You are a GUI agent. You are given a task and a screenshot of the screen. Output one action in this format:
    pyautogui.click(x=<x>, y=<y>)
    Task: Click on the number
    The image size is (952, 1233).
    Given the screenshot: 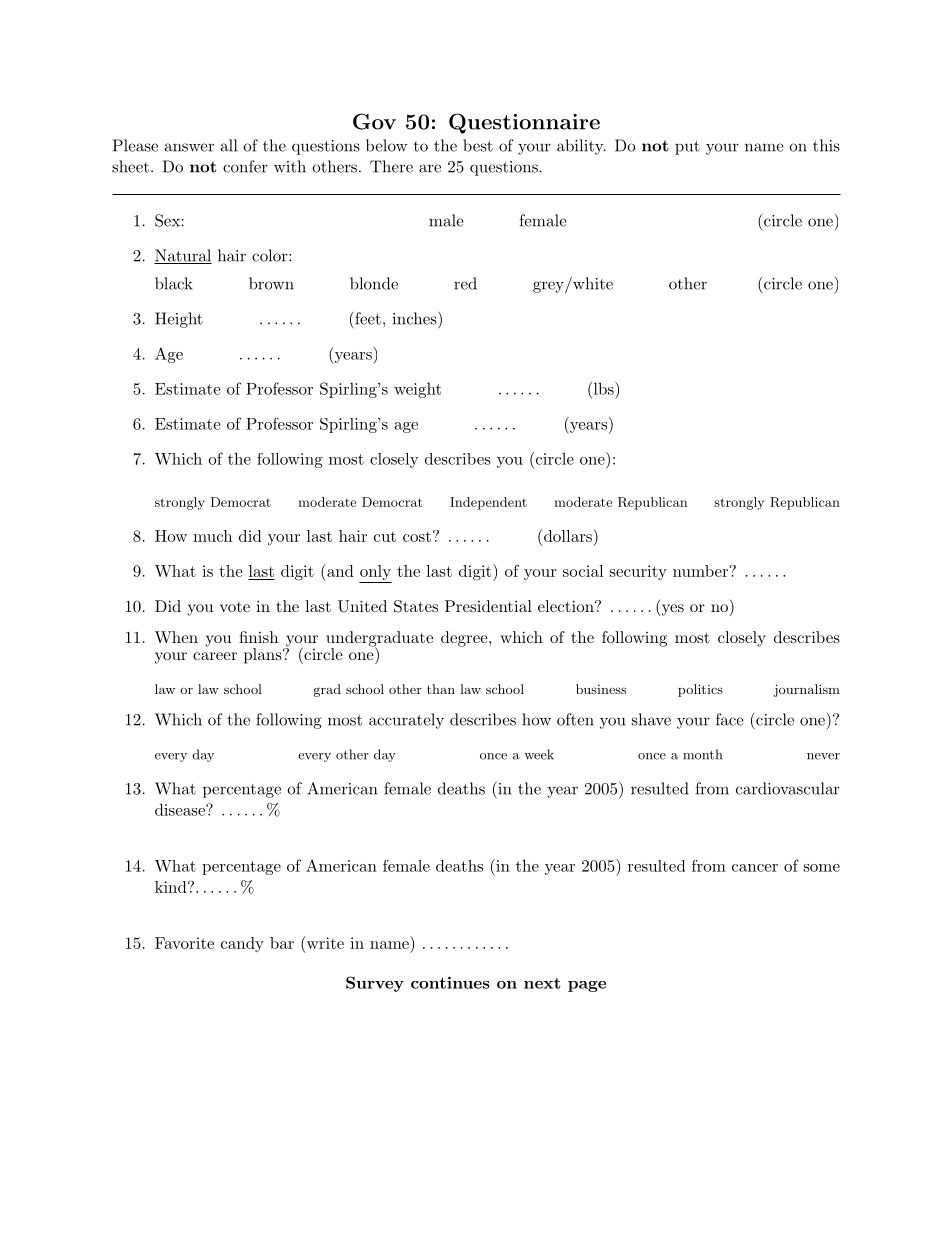 What is the action you would take?
    pyautogui.click(x=700, y=571)
